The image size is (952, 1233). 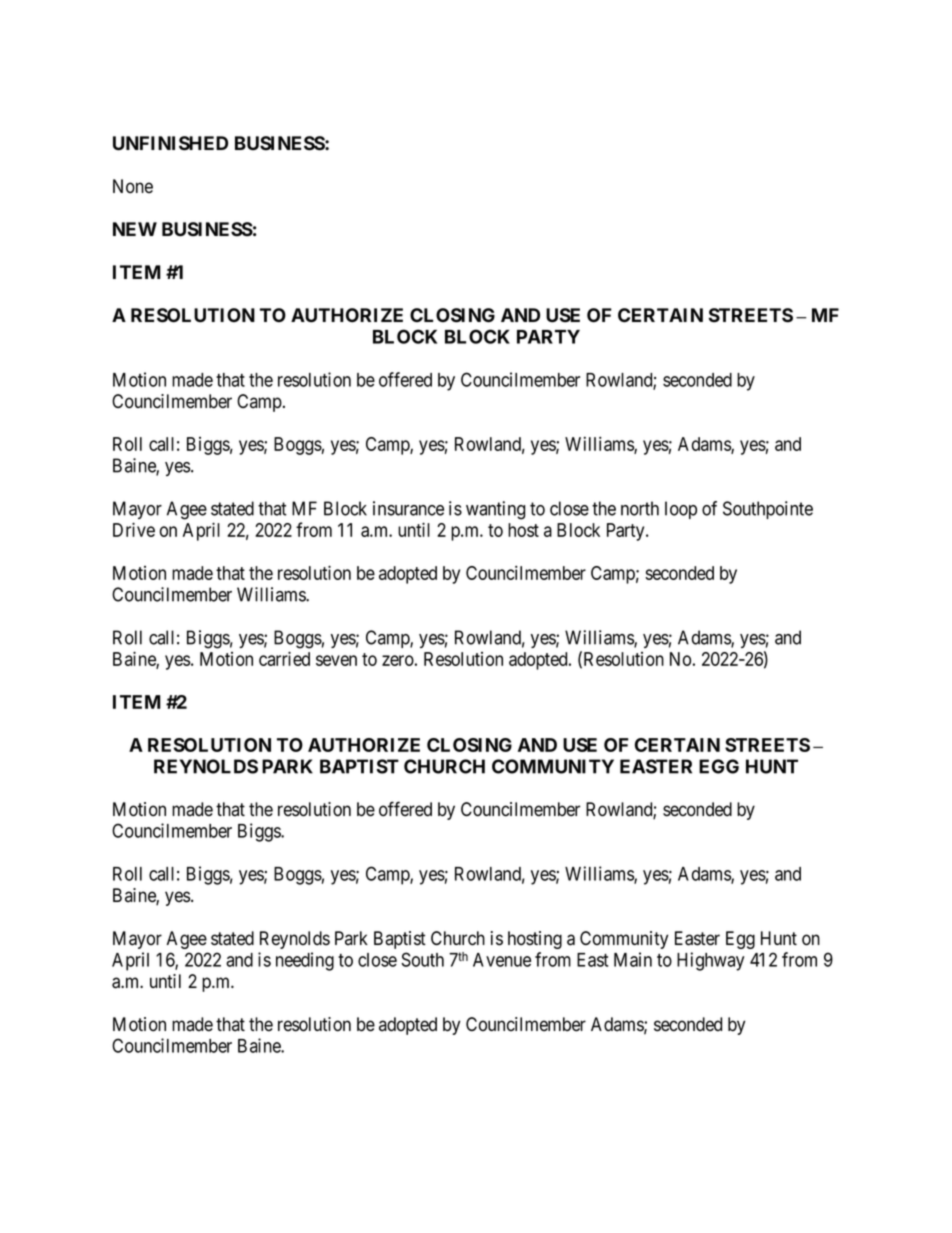 What do you see at coordinates (170, 143) in the page?
I see `UNFINISHED` at bounding box center [170, 143].
